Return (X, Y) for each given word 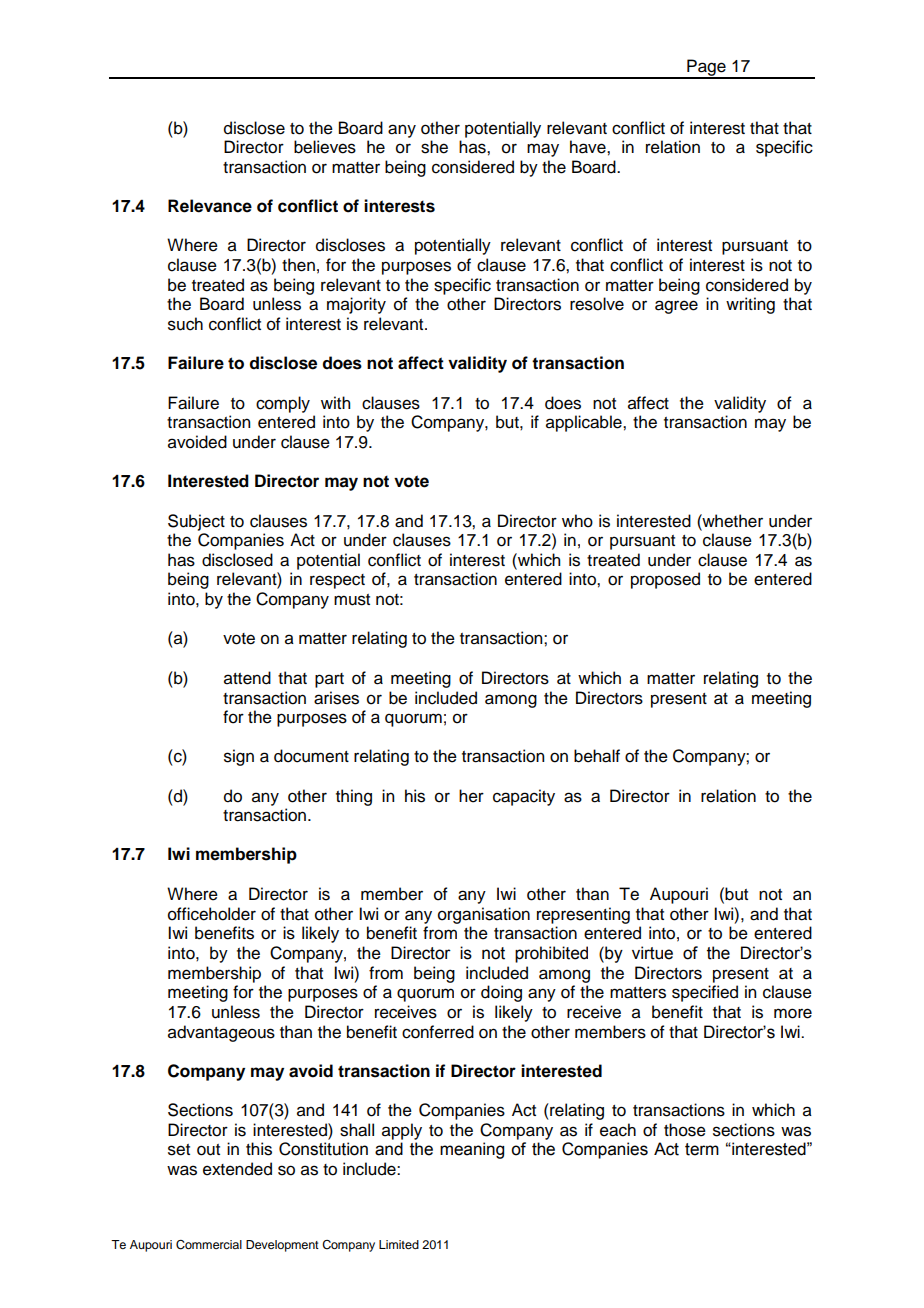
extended (237, 1169)
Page (706, 68)
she (434, 147)
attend (247, 678)
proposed (665, 580)
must (352, 600)
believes (325, 147)
